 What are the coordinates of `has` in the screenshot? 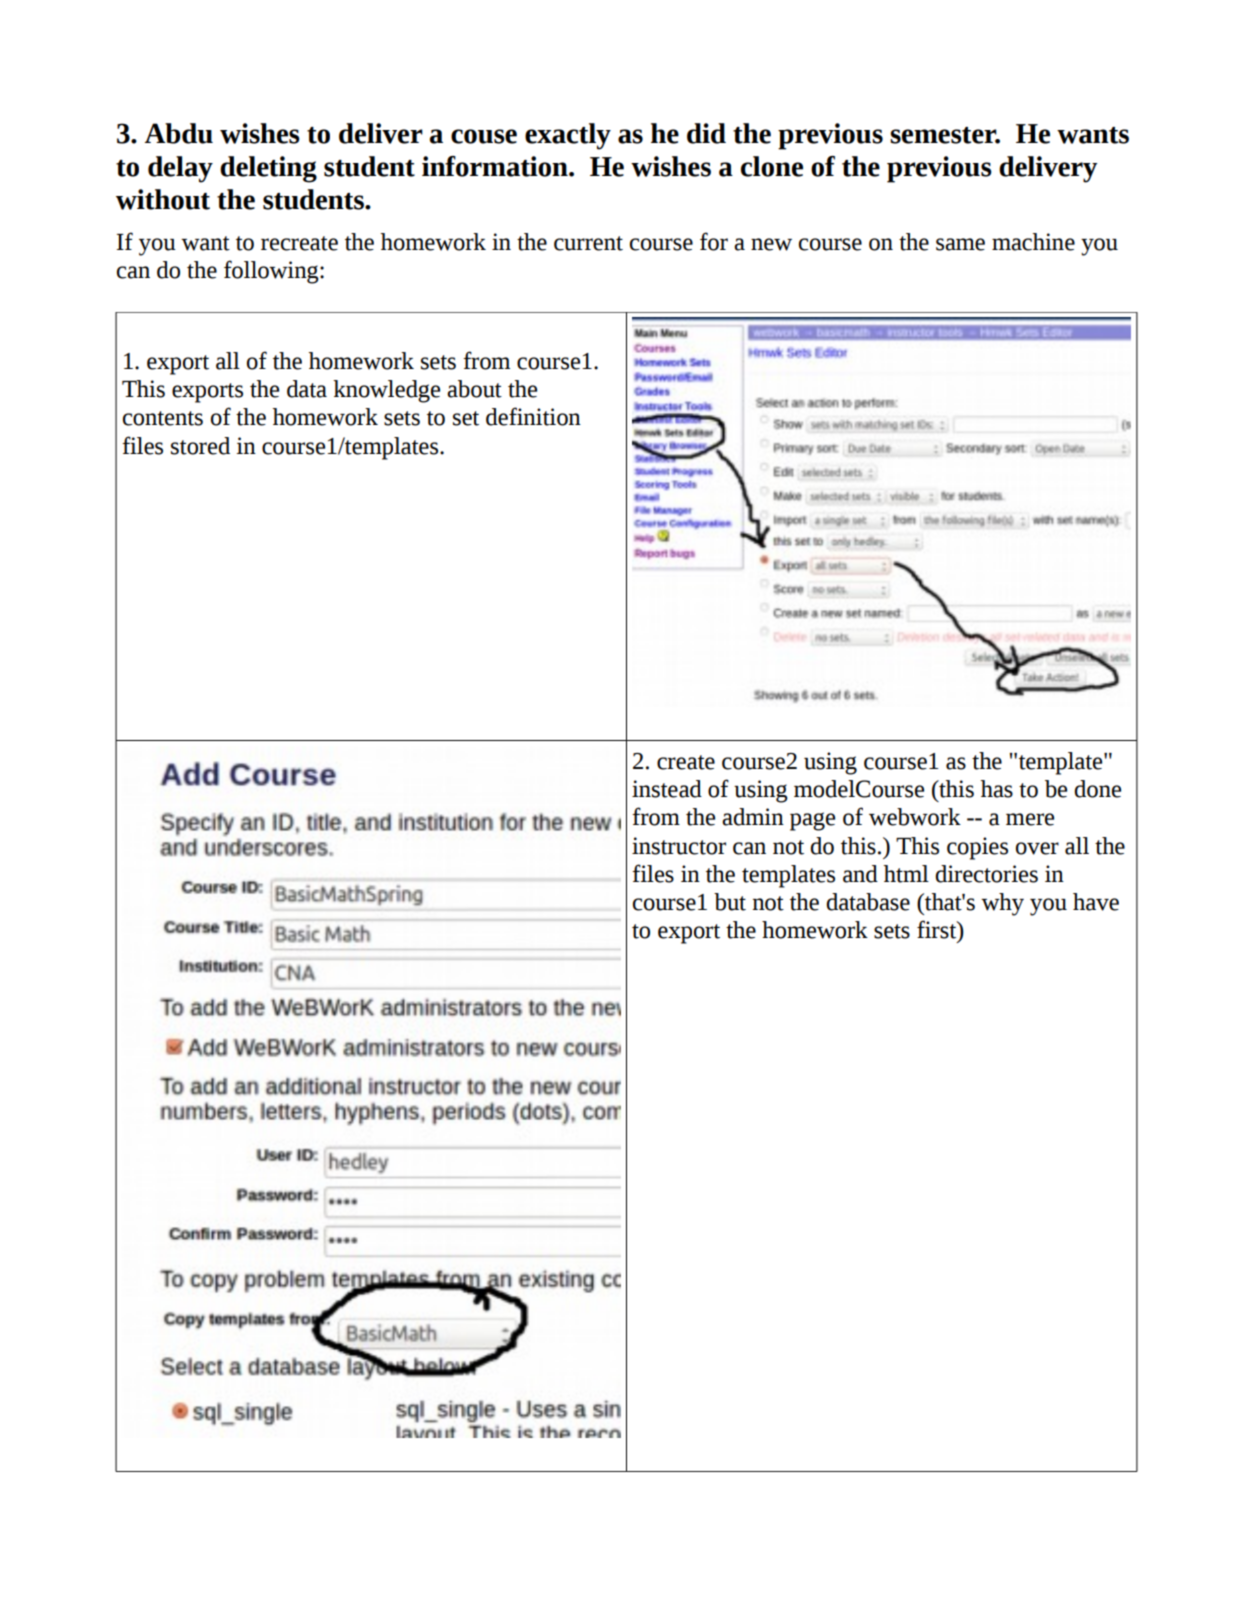 It's located at (997, 789).
